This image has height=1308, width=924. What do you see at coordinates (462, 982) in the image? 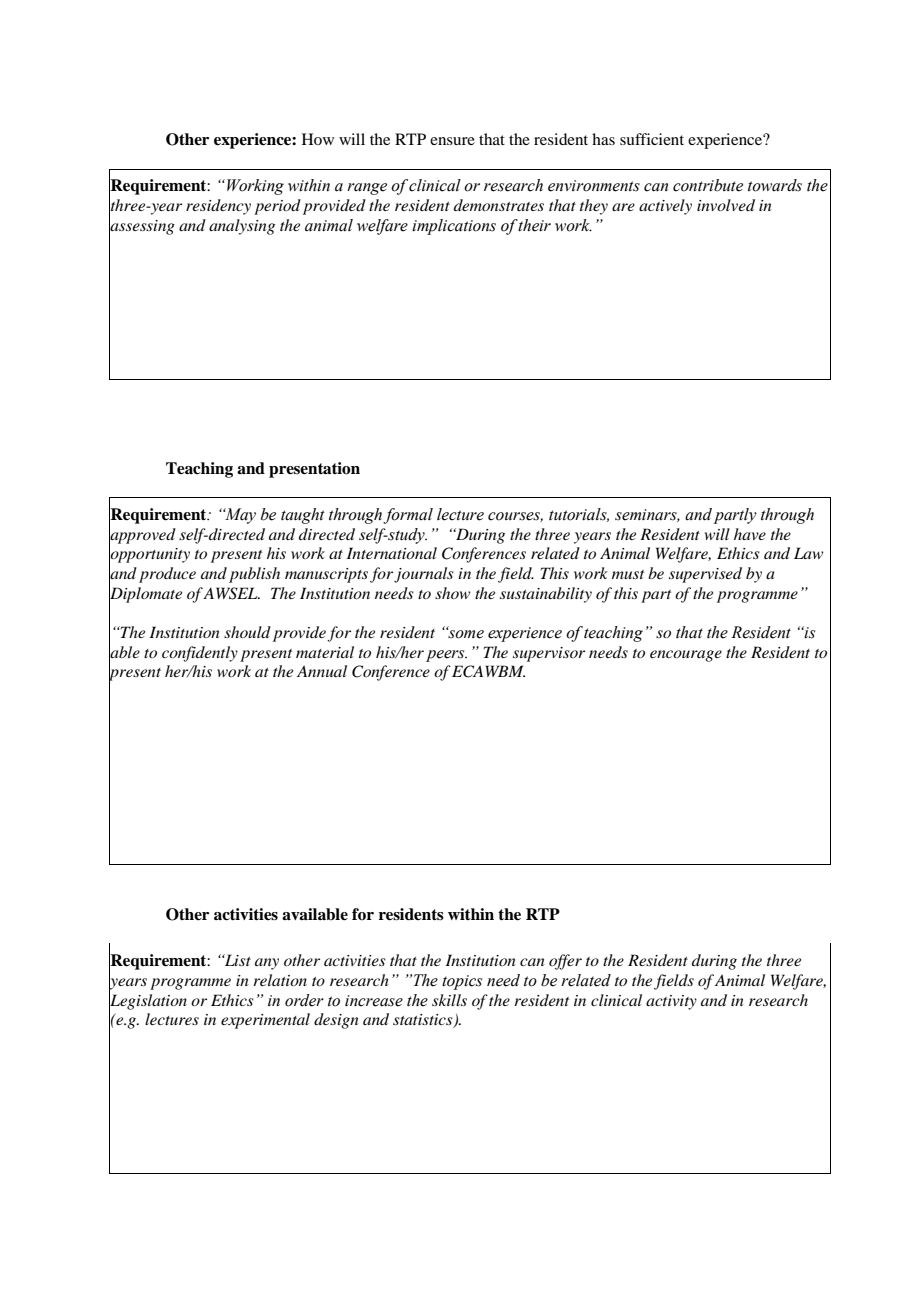
I see `topics` at bounding box center [462, 982].
